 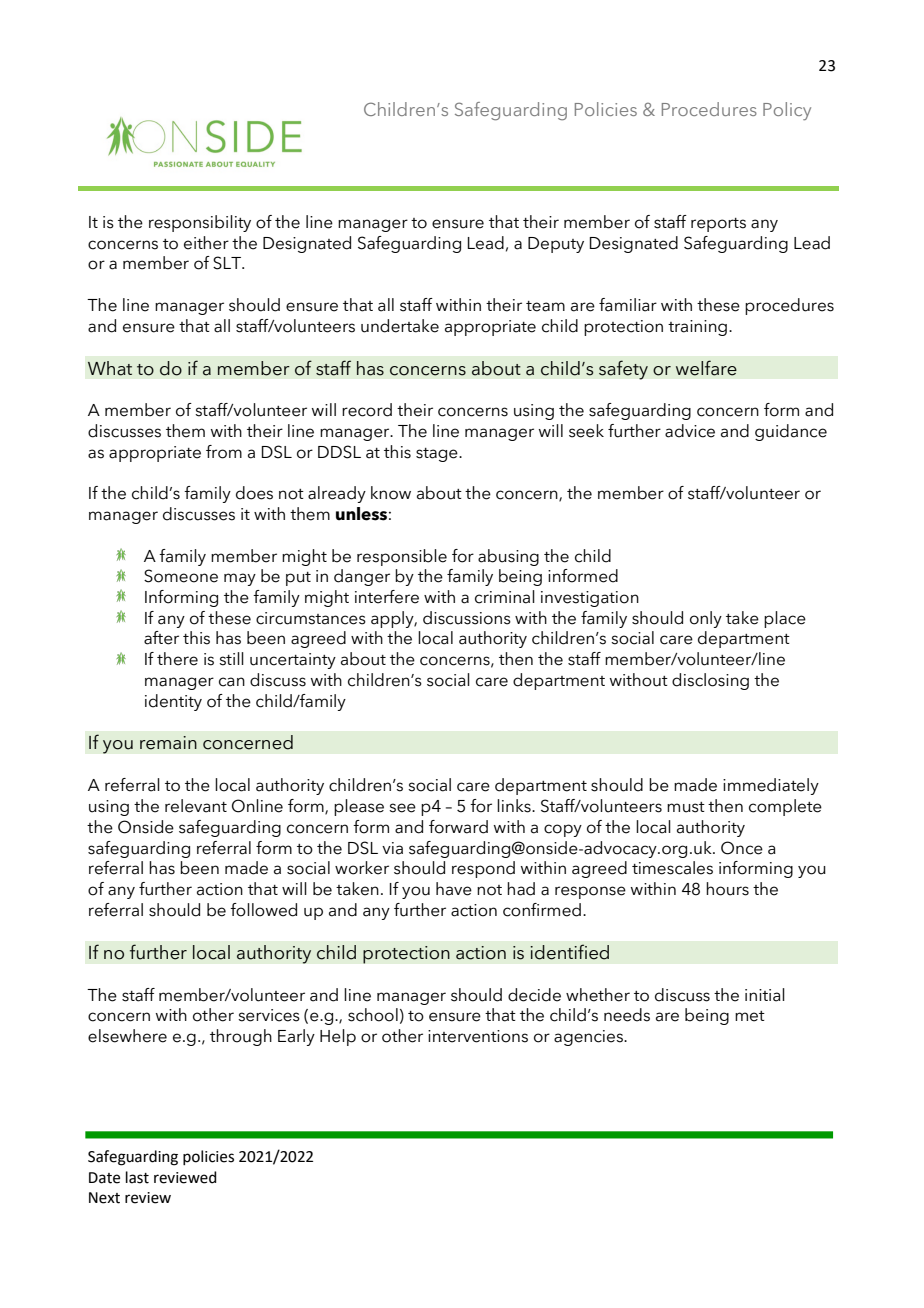 What do you see at coordinates (710, 681) in the screenshot?
I see `disclosing` at bounding box center [710, 681].
